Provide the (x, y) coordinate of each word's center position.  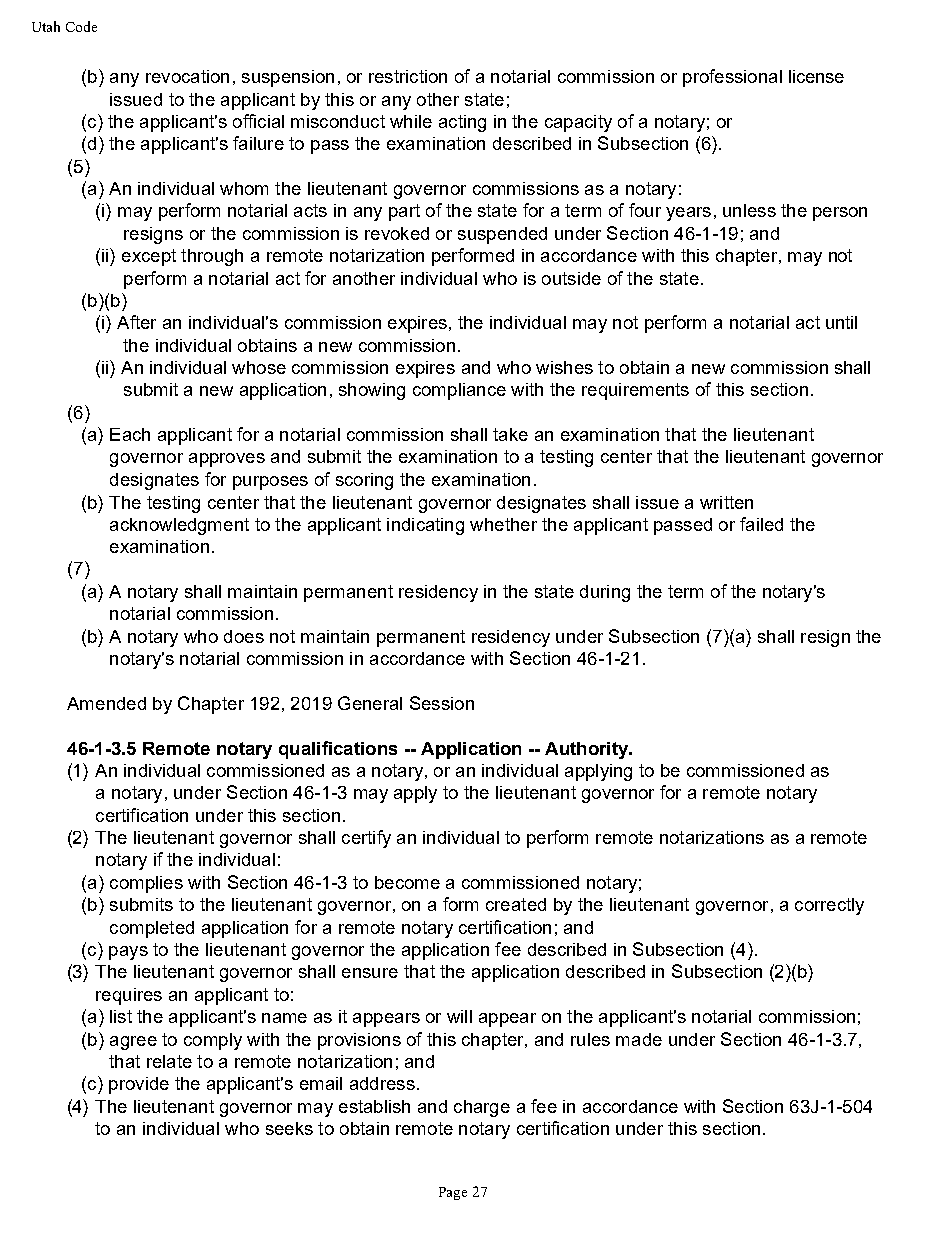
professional (732, 78)
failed (761, 524)
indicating (425, 526)
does (244, 636)
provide (139, 1085)
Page (453, 1193)
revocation (187, 76)
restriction (408, 76)
